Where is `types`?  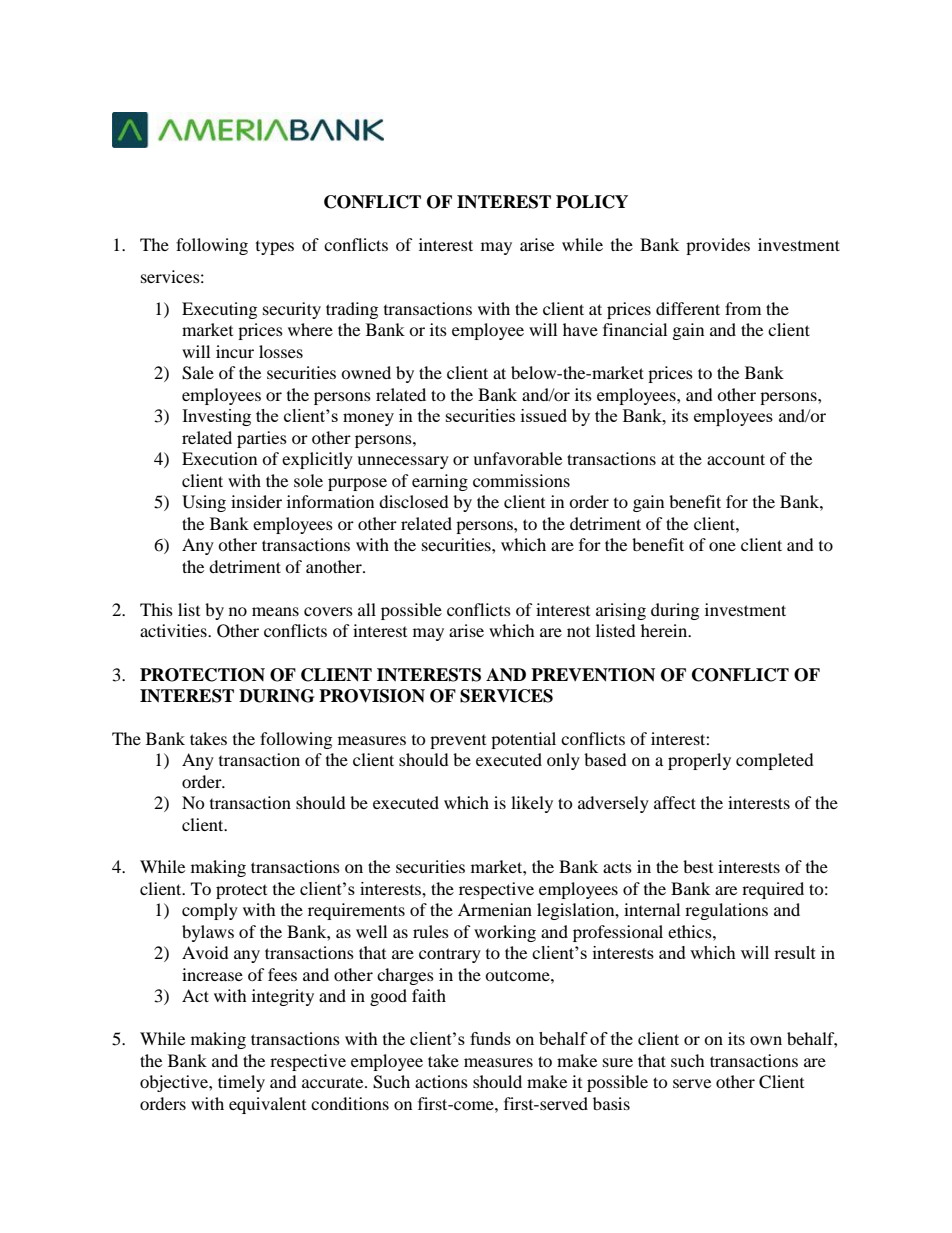 types is located at coordinates (275, 248).
